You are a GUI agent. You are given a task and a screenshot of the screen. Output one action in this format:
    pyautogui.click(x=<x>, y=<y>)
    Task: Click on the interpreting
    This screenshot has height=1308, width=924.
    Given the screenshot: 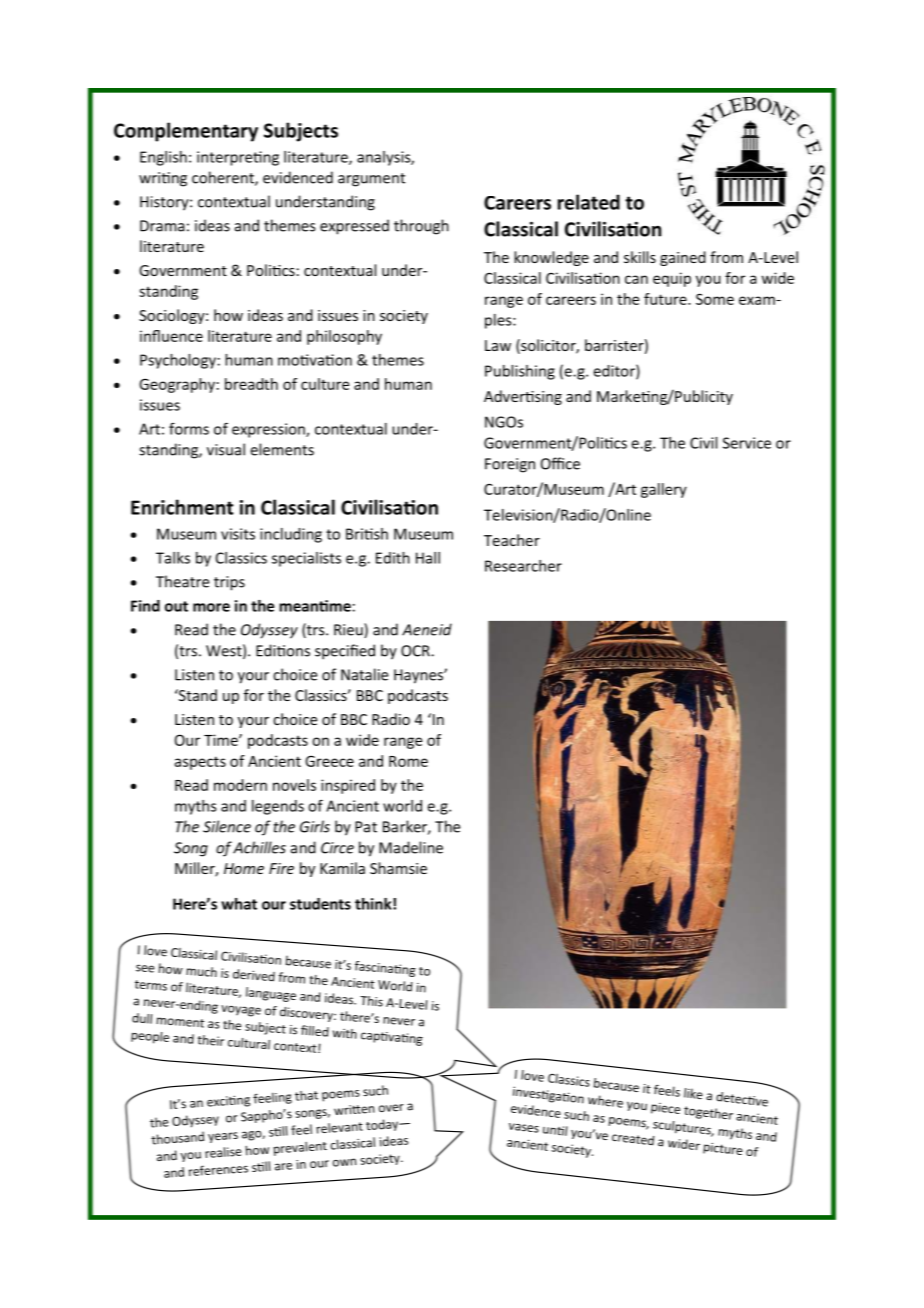 What is the action you would take?
    pyautogui.click(x=238, y=158)
